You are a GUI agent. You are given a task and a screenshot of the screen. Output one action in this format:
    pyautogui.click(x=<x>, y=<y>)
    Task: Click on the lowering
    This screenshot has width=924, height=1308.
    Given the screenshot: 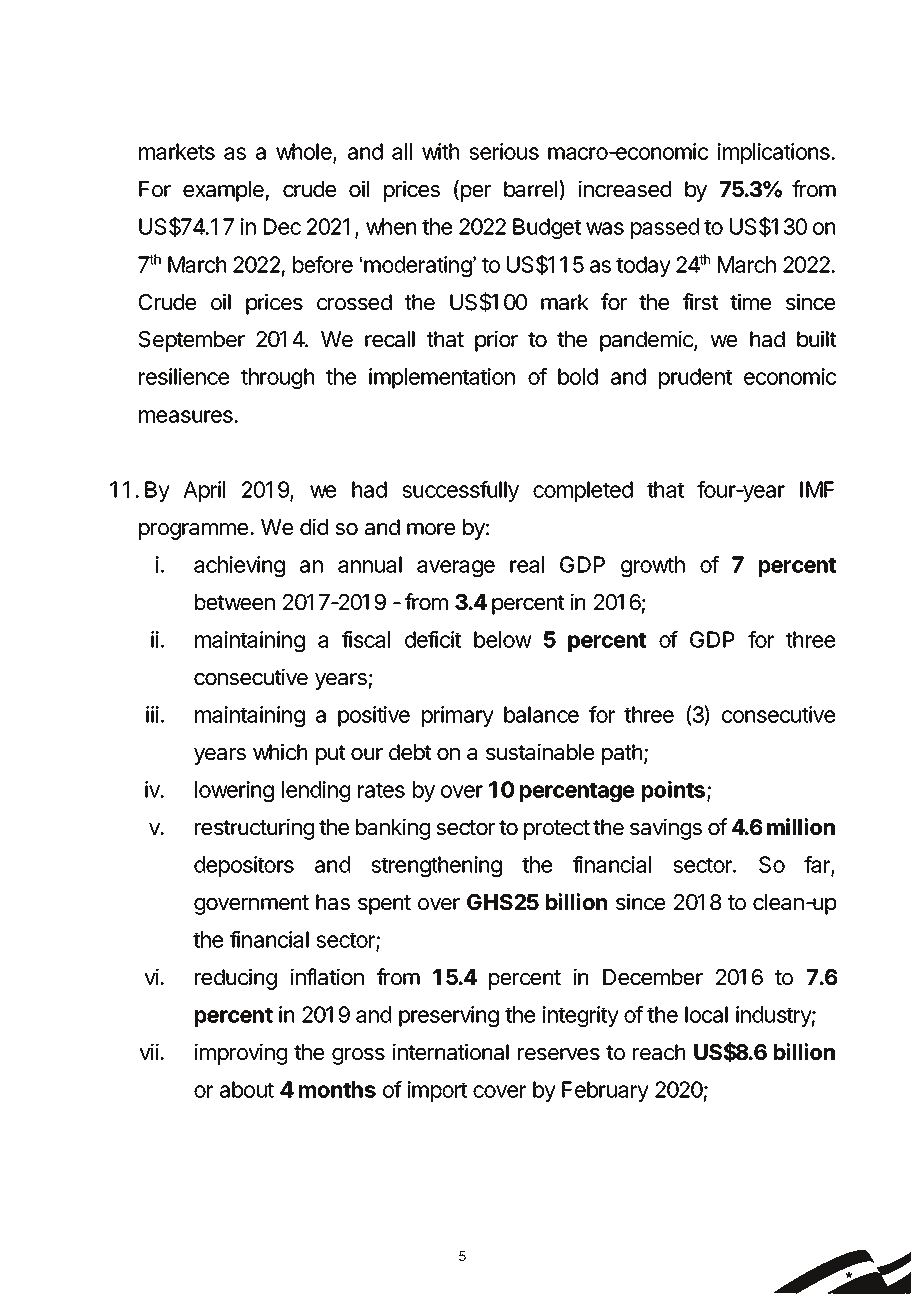 What is the action you would take?
    pyautogui.click(x=234, y=791)
